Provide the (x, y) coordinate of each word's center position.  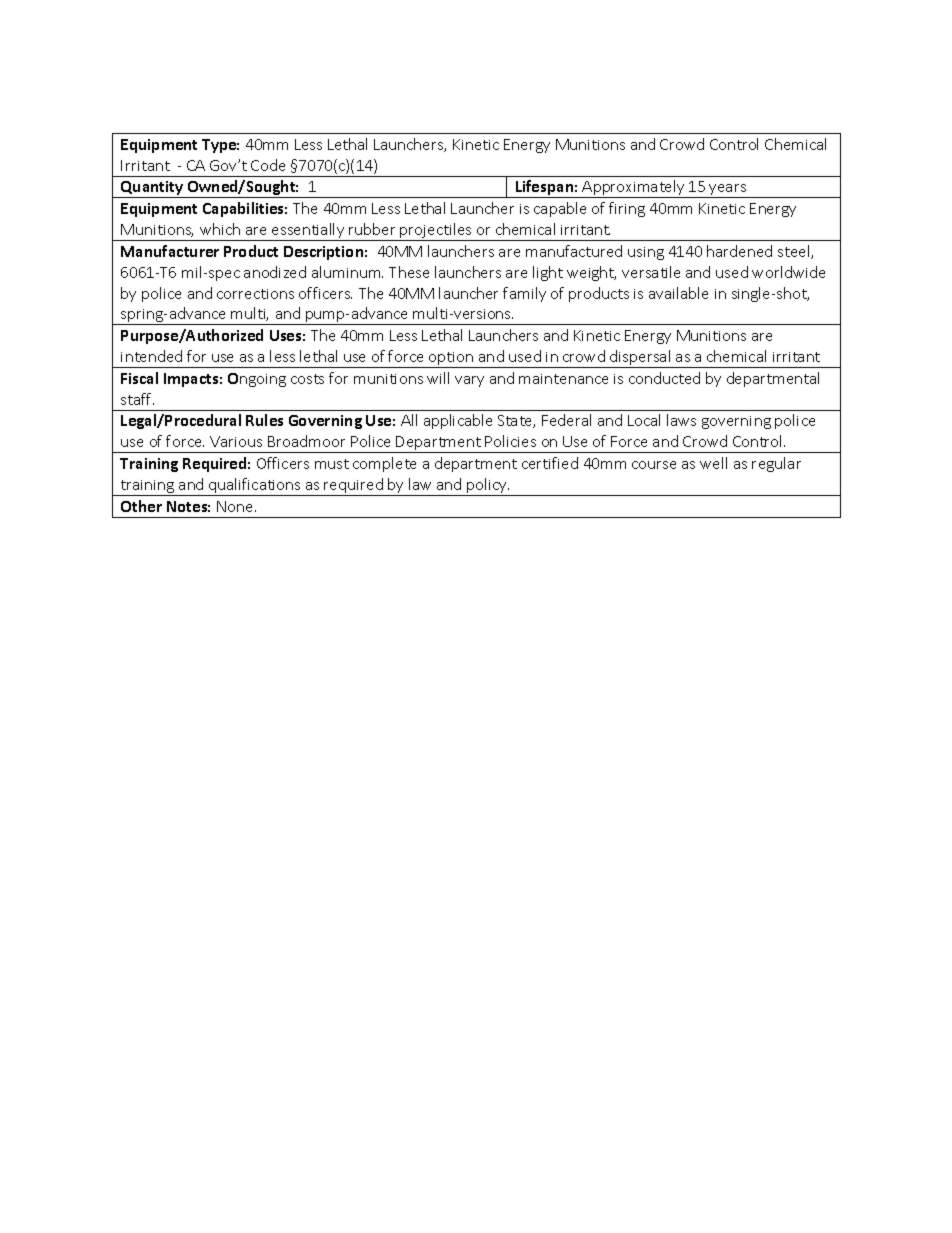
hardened (739, 251)
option (451, 360)
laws (681, 420)
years (728, 191)
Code (268, 165)
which (220, 229)
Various (236, 441)
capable (560, 209)
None (236, 506)
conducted (664, 378)
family (524, 294)
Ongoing (257, 380)
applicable (458, 421)
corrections (255, 294)
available (678, 293)
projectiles (436, 232)
